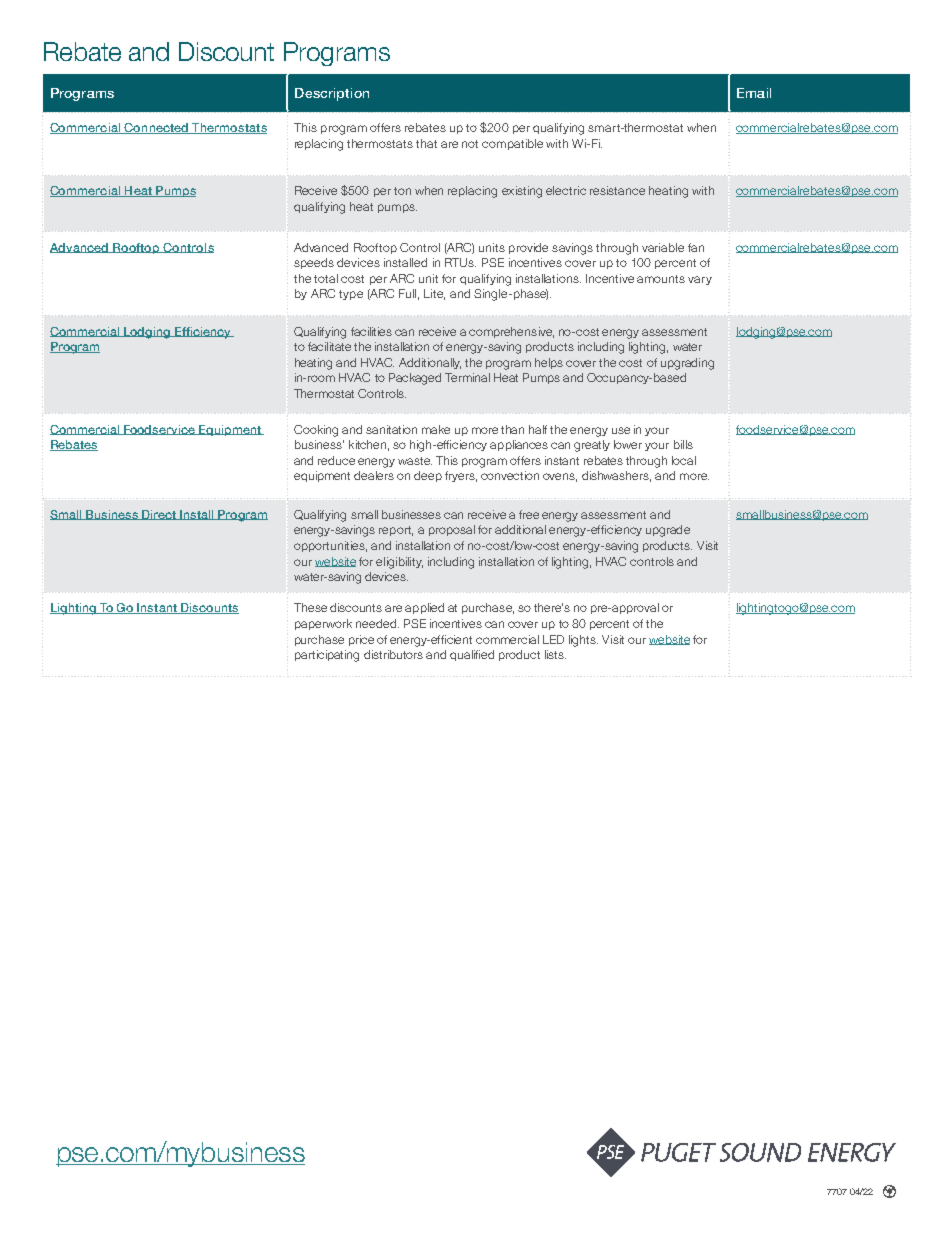  What do you see at coordinates (696, 247) in the image?
I see `fan` at bounding box center [696, 247].
